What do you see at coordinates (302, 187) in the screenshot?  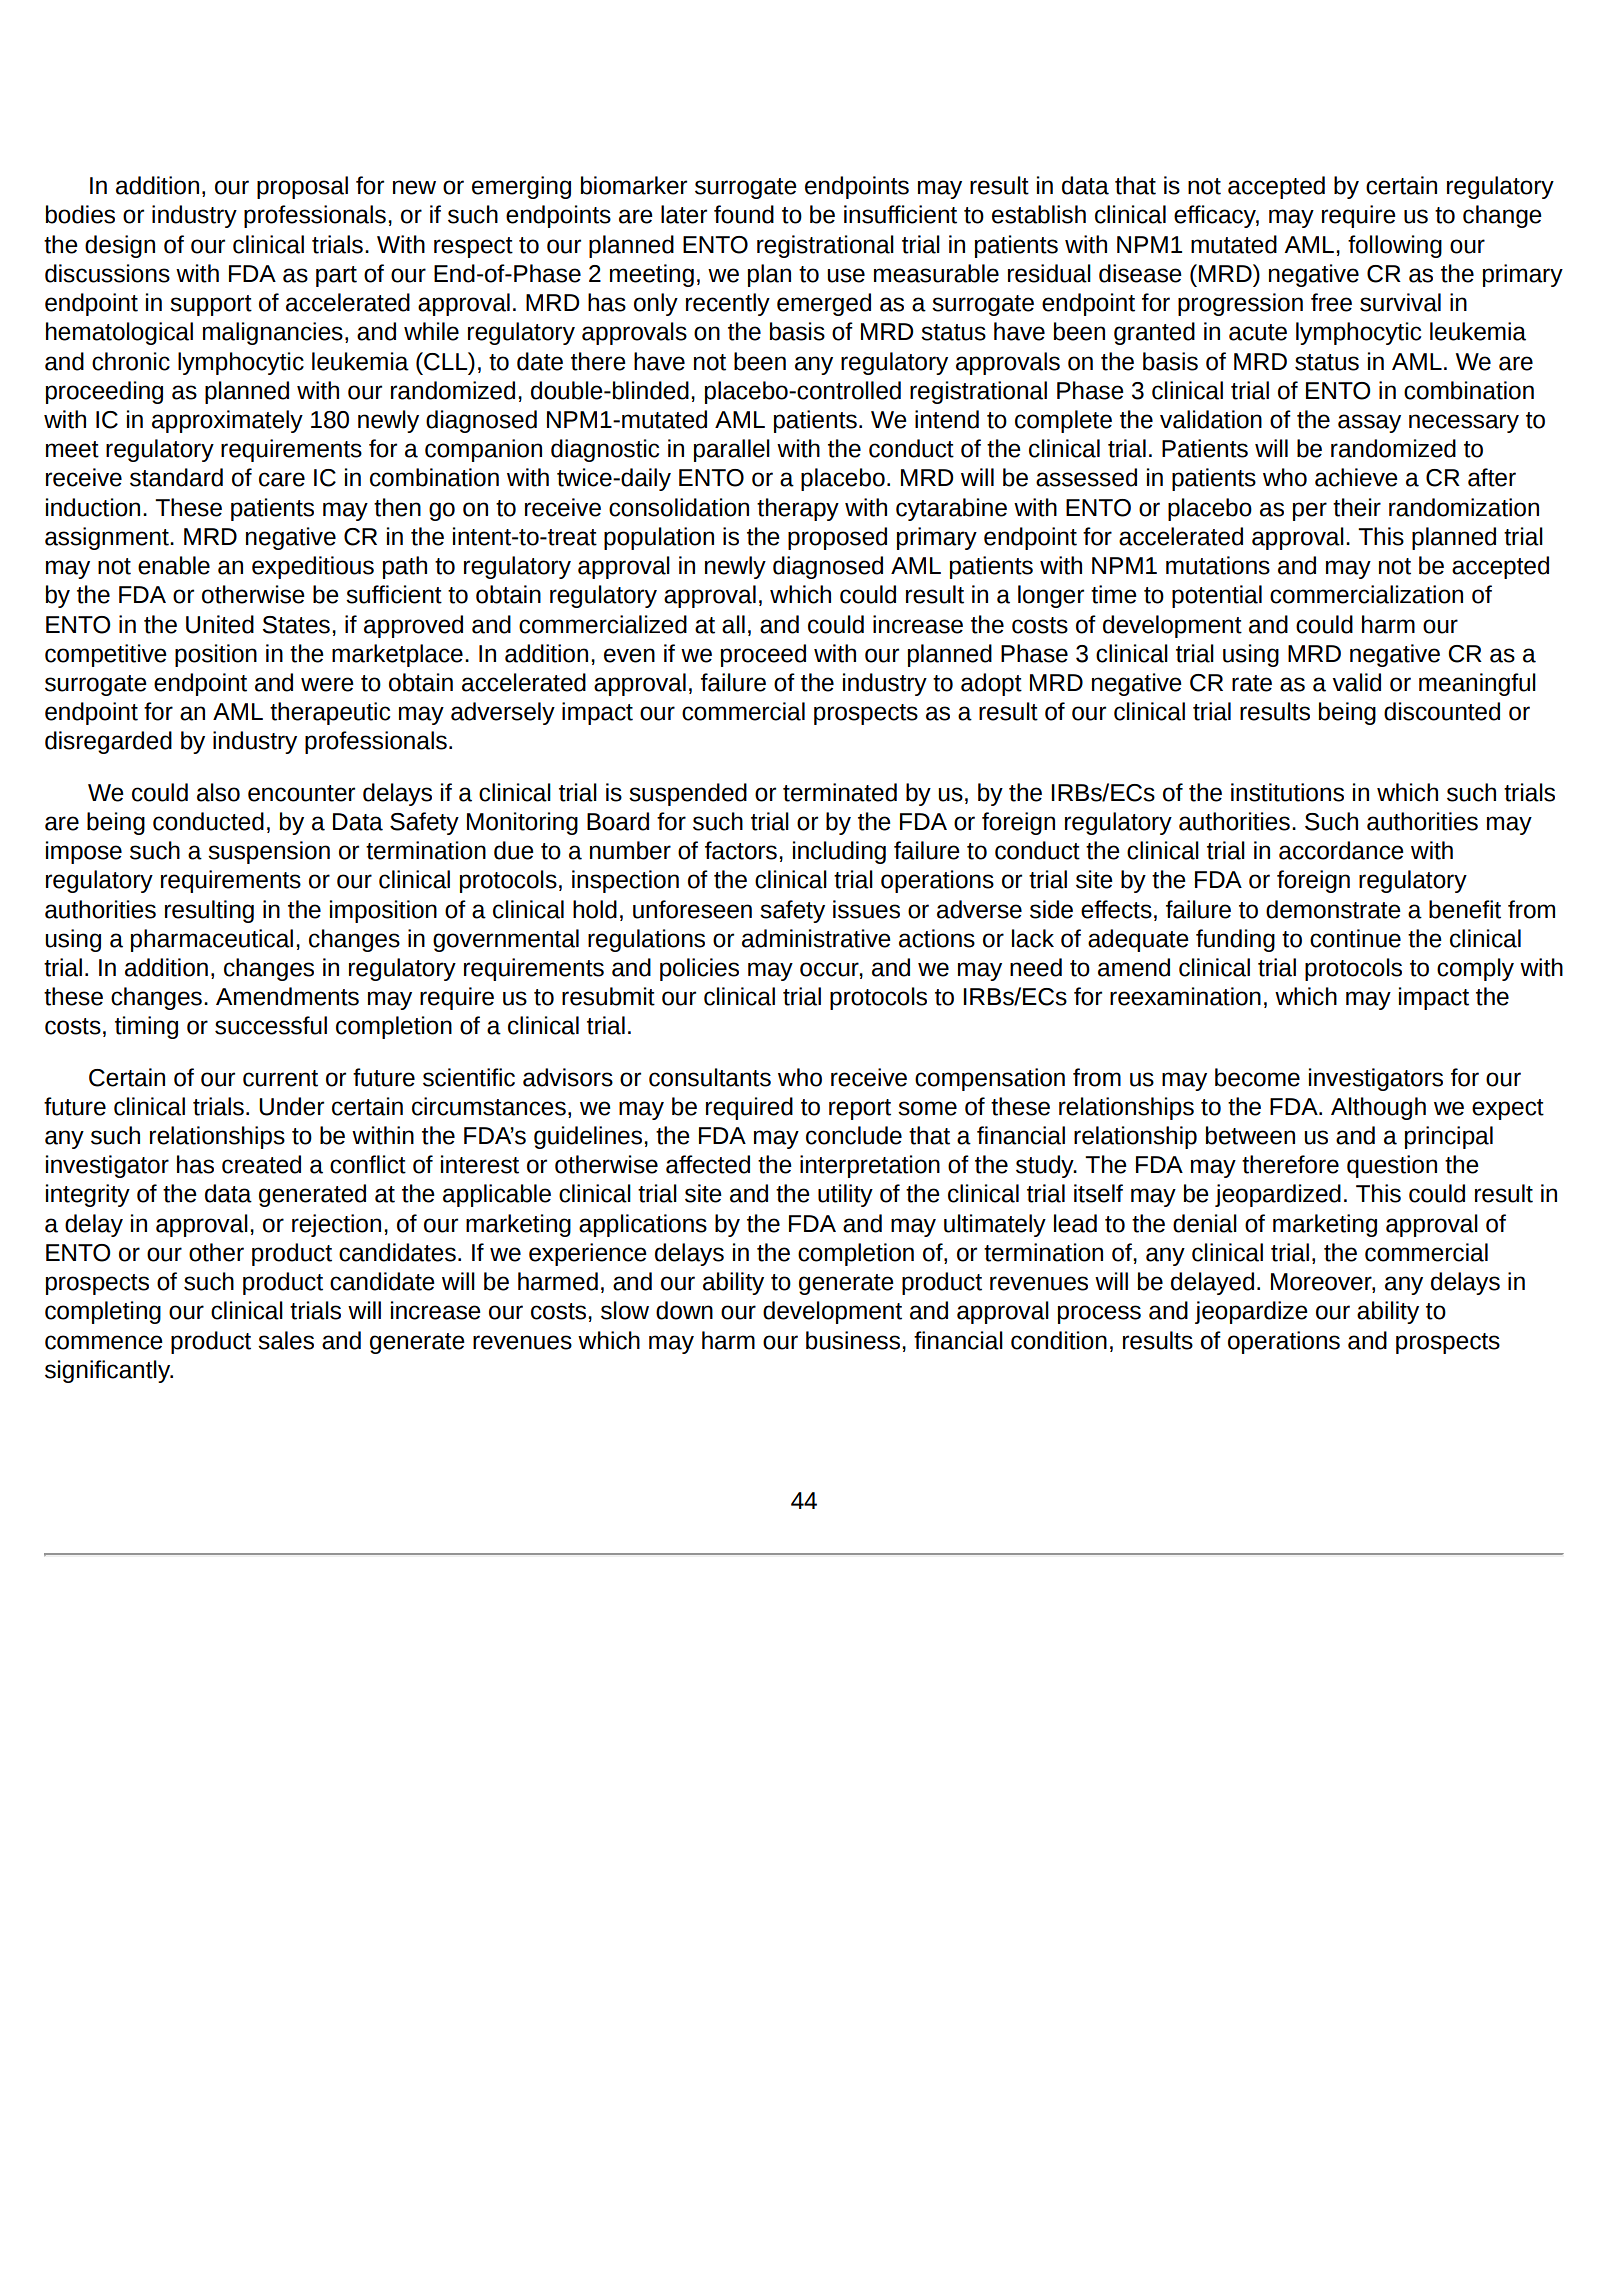 I see `proposal` at bounding box center [302, 187].
